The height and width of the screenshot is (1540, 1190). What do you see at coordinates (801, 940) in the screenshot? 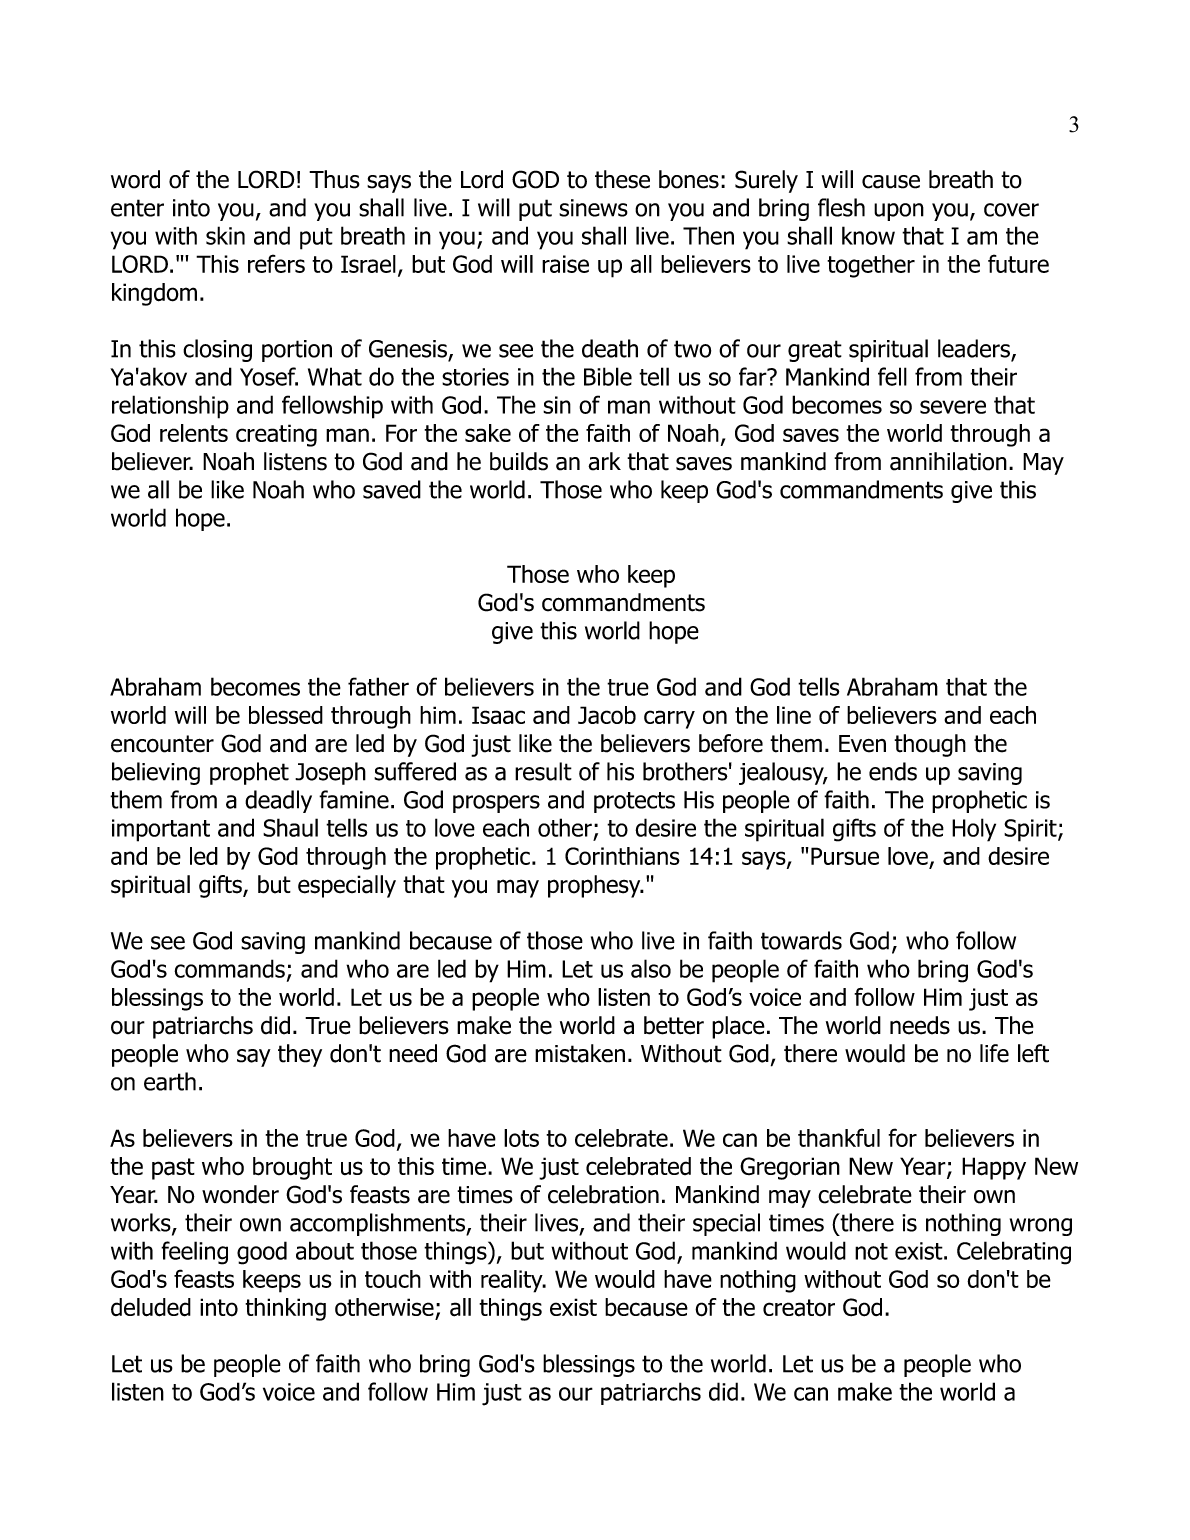
I see `towards` at bounding box center [801, 940].
